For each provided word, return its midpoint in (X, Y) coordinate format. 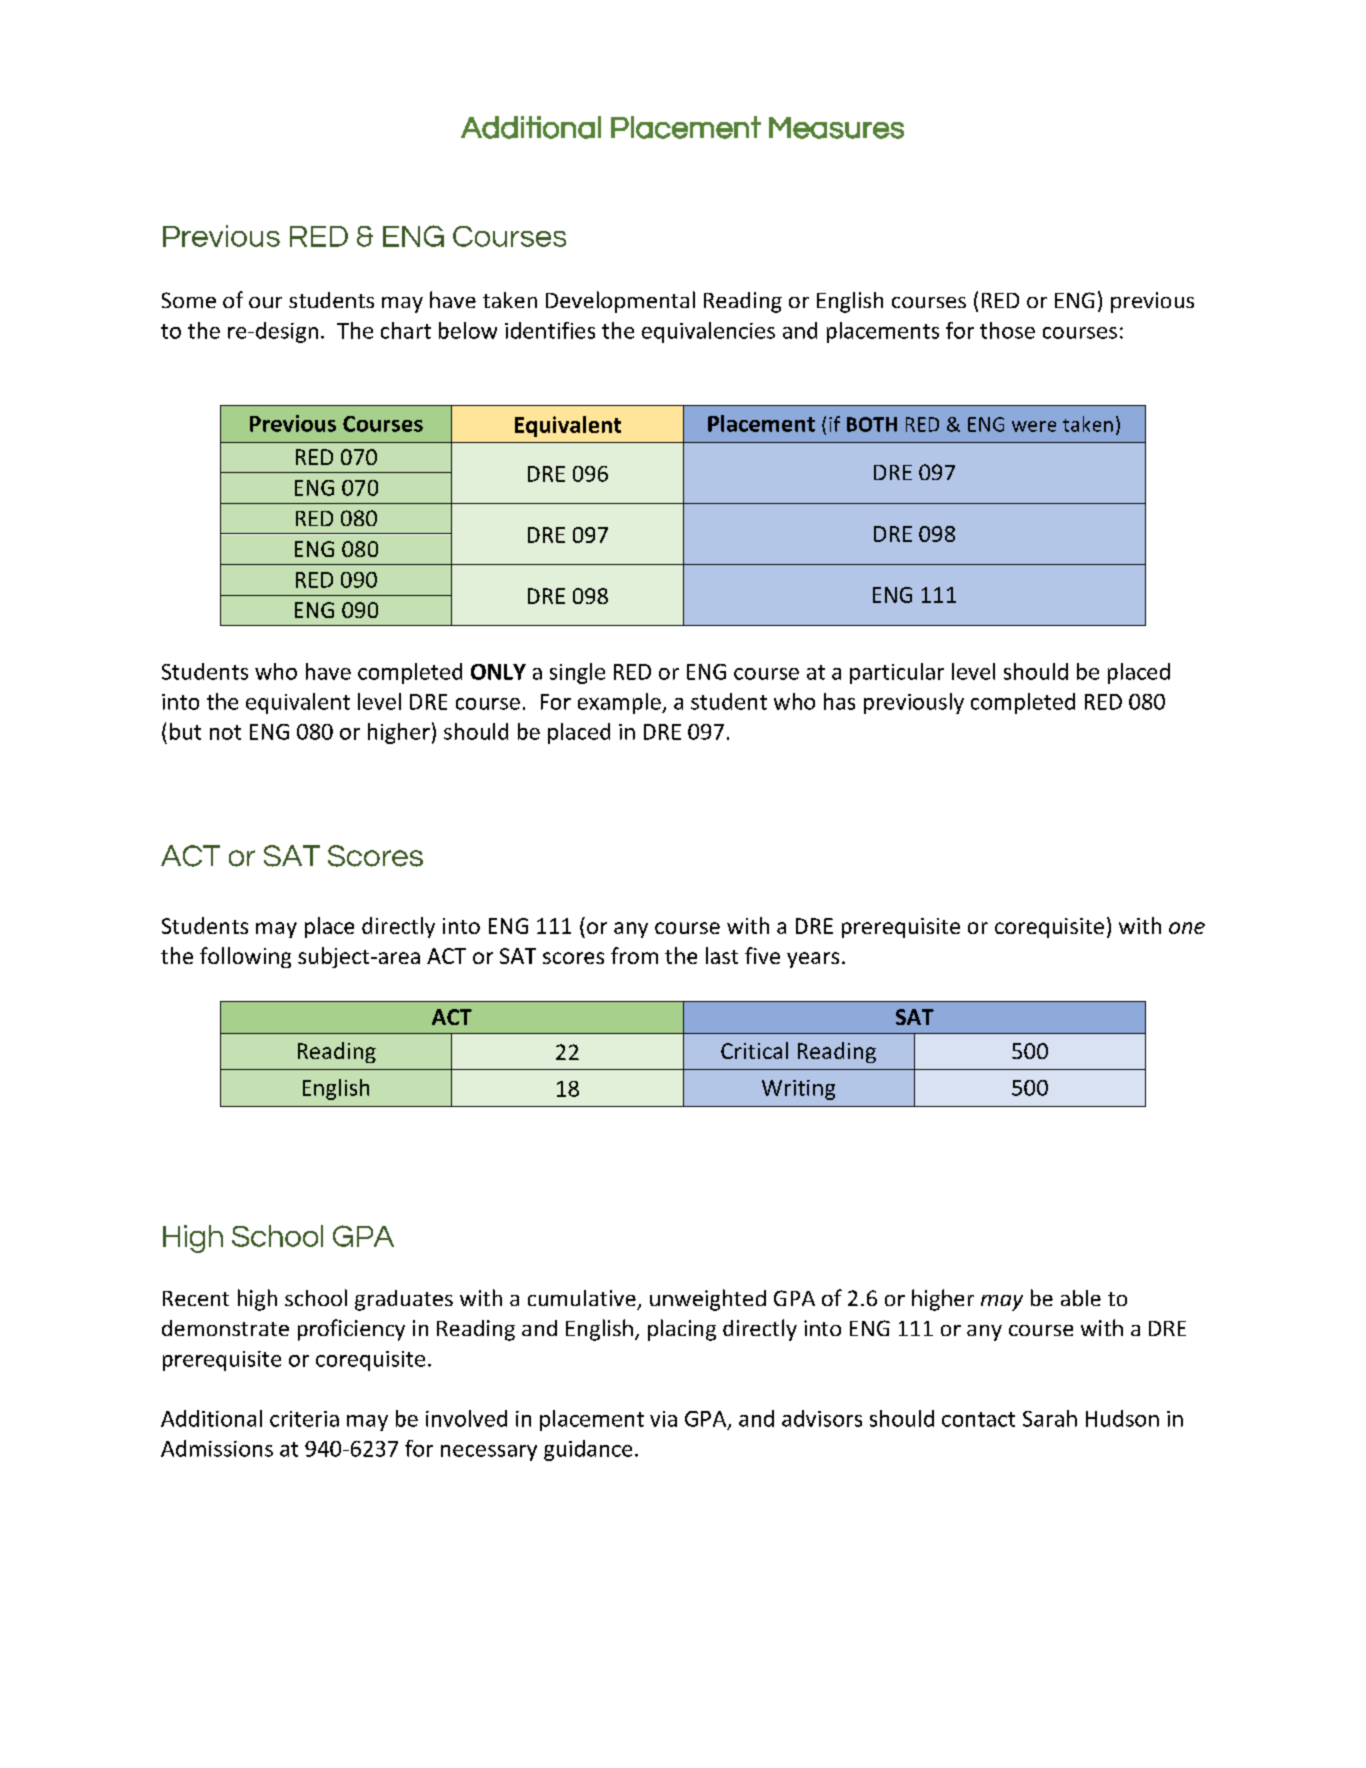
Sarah (1050, 1418)
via (663, 1419)
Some (189, 300)
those (1007, 330)
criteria (304, 1419)
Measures (836, 128)
